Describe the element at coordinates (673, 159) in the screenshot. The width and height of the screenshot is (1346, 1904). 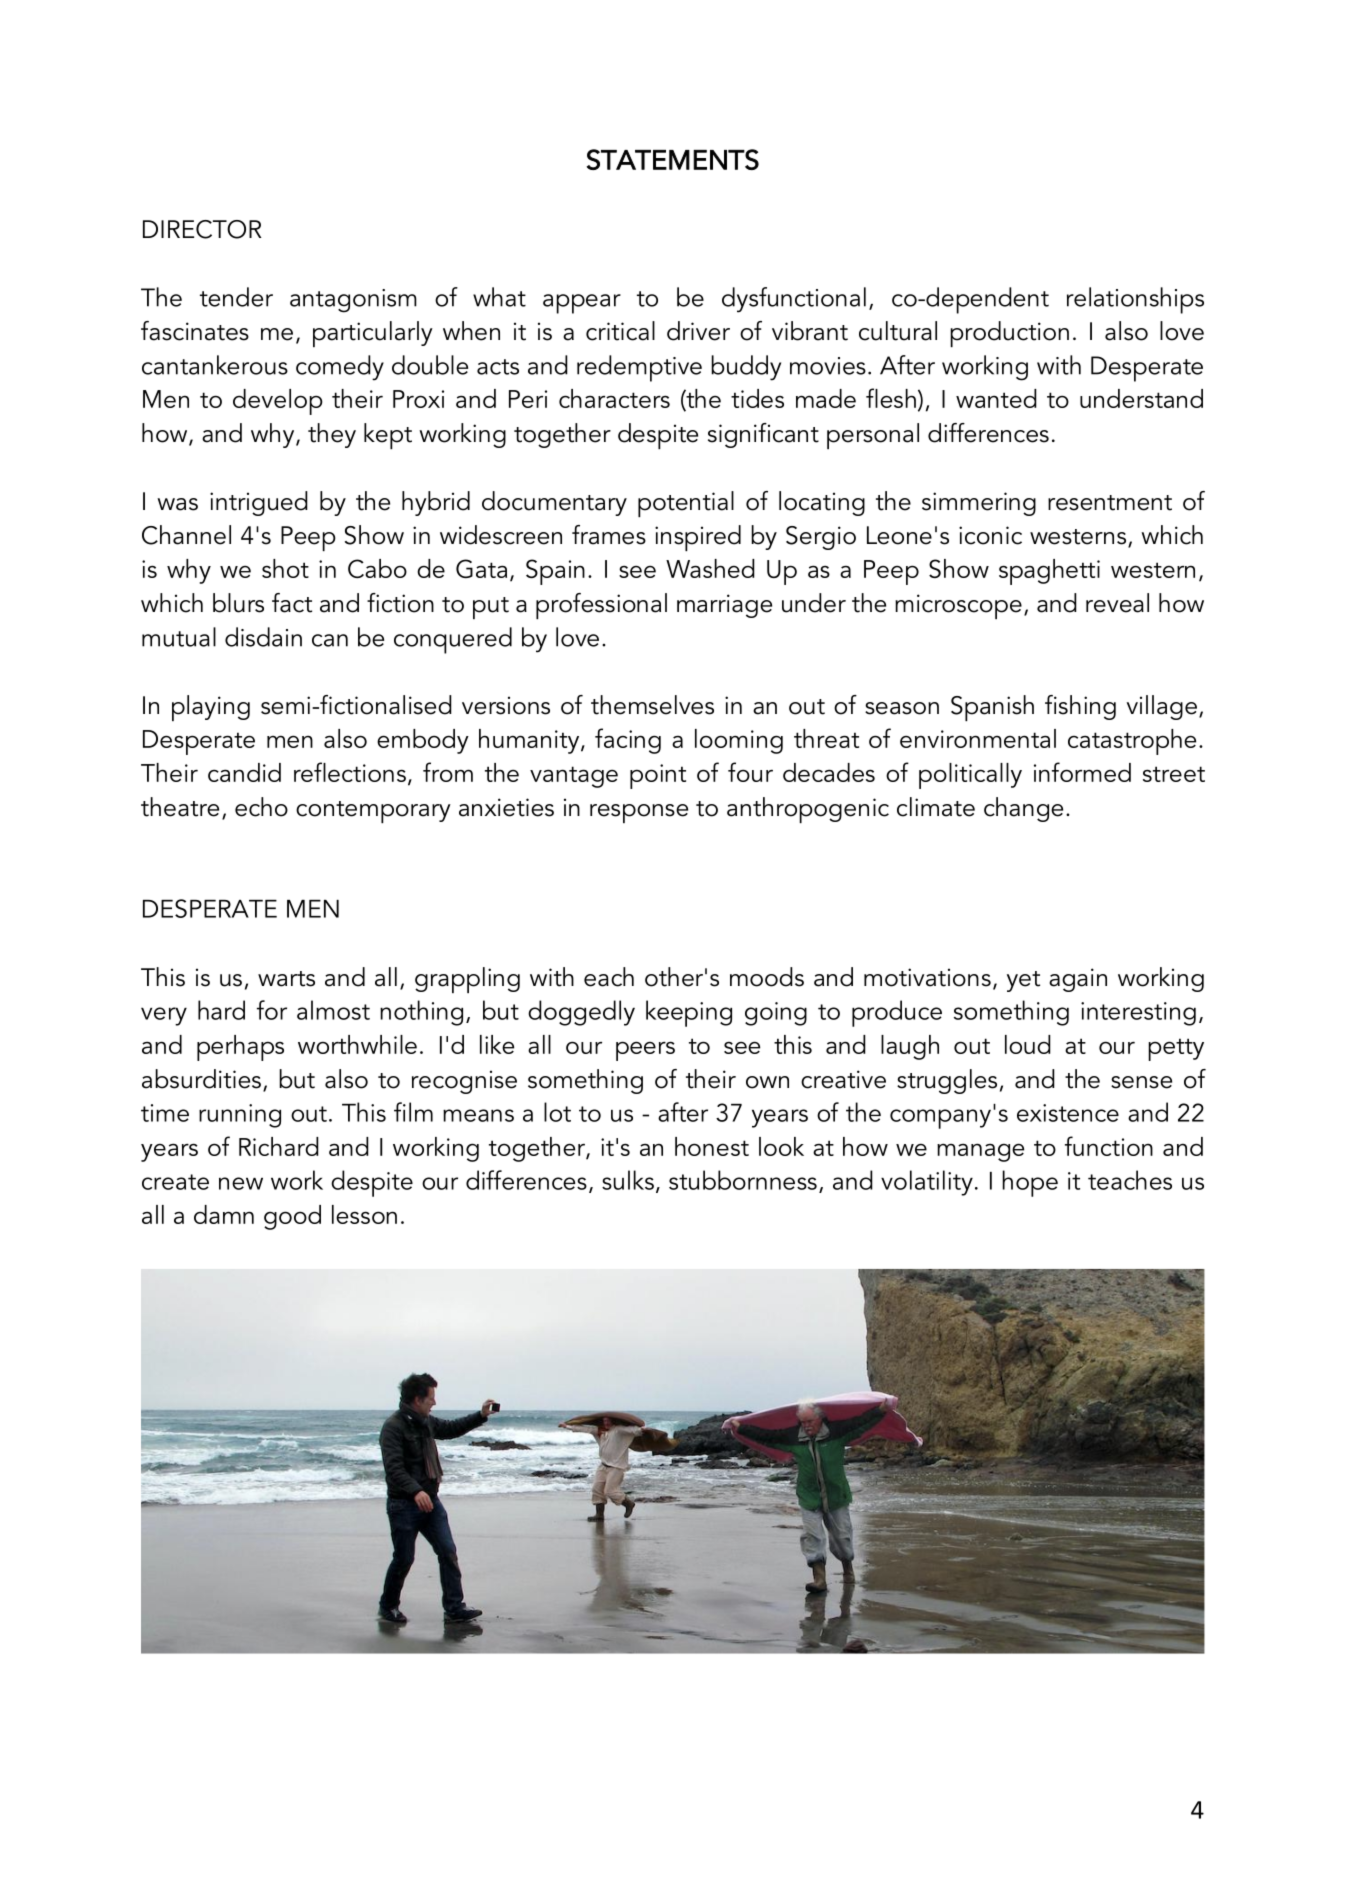
I see `STATEMENTS` at that location.
